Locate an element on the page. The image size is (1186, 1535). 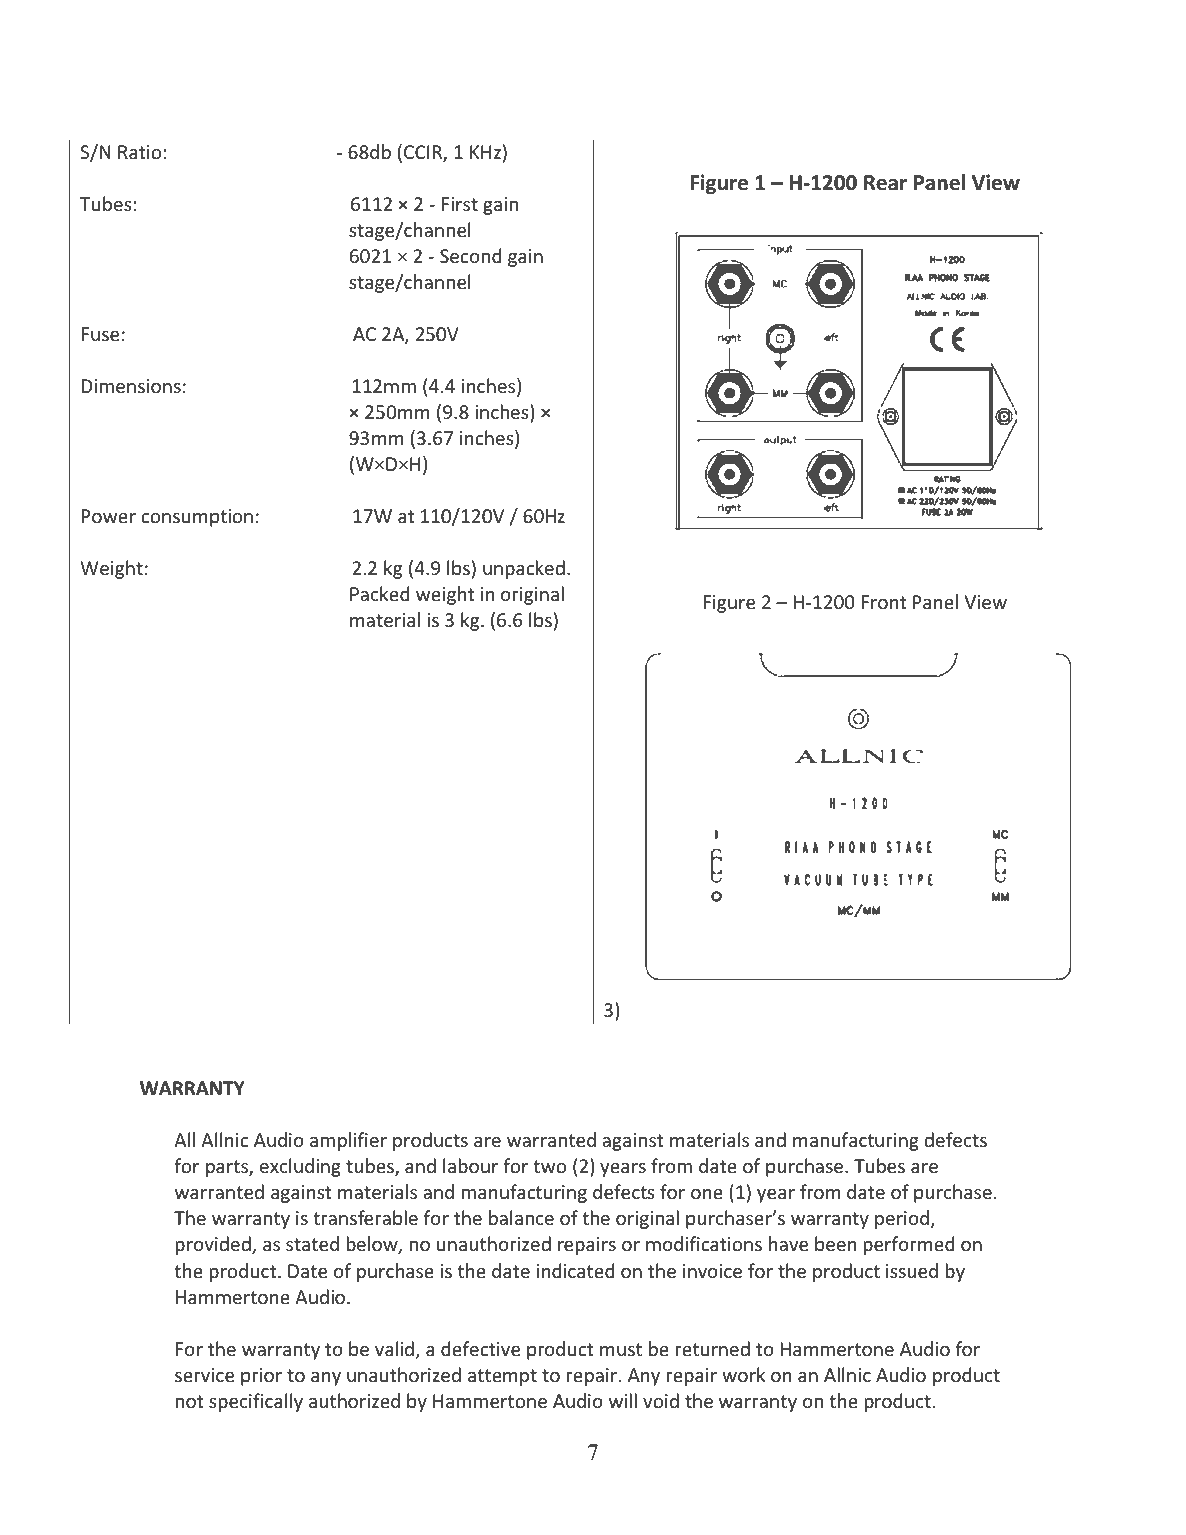
Ratio is located at coordinates (139, 152).
